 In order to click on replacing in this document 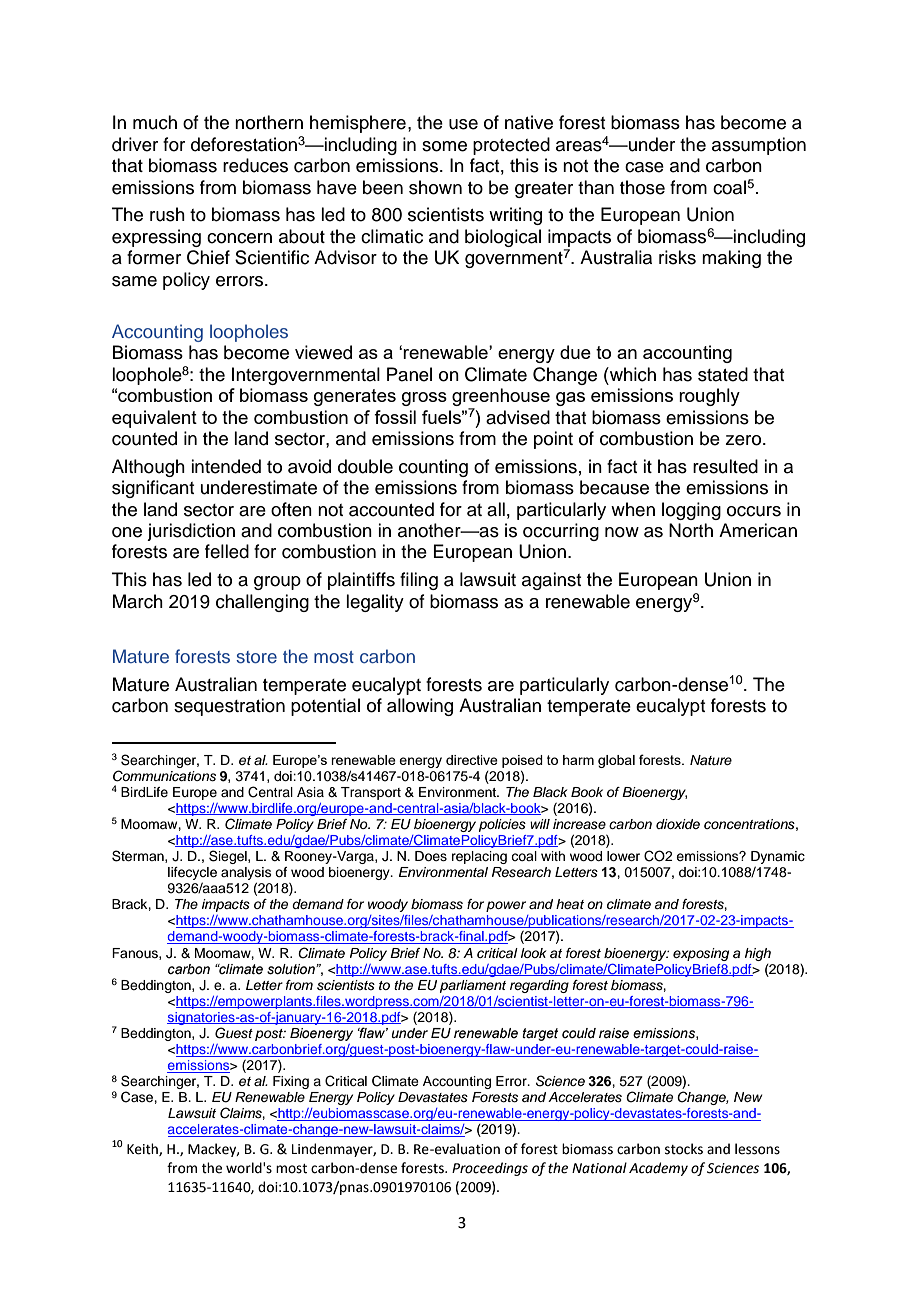, I will do `click(479, 857)`.
